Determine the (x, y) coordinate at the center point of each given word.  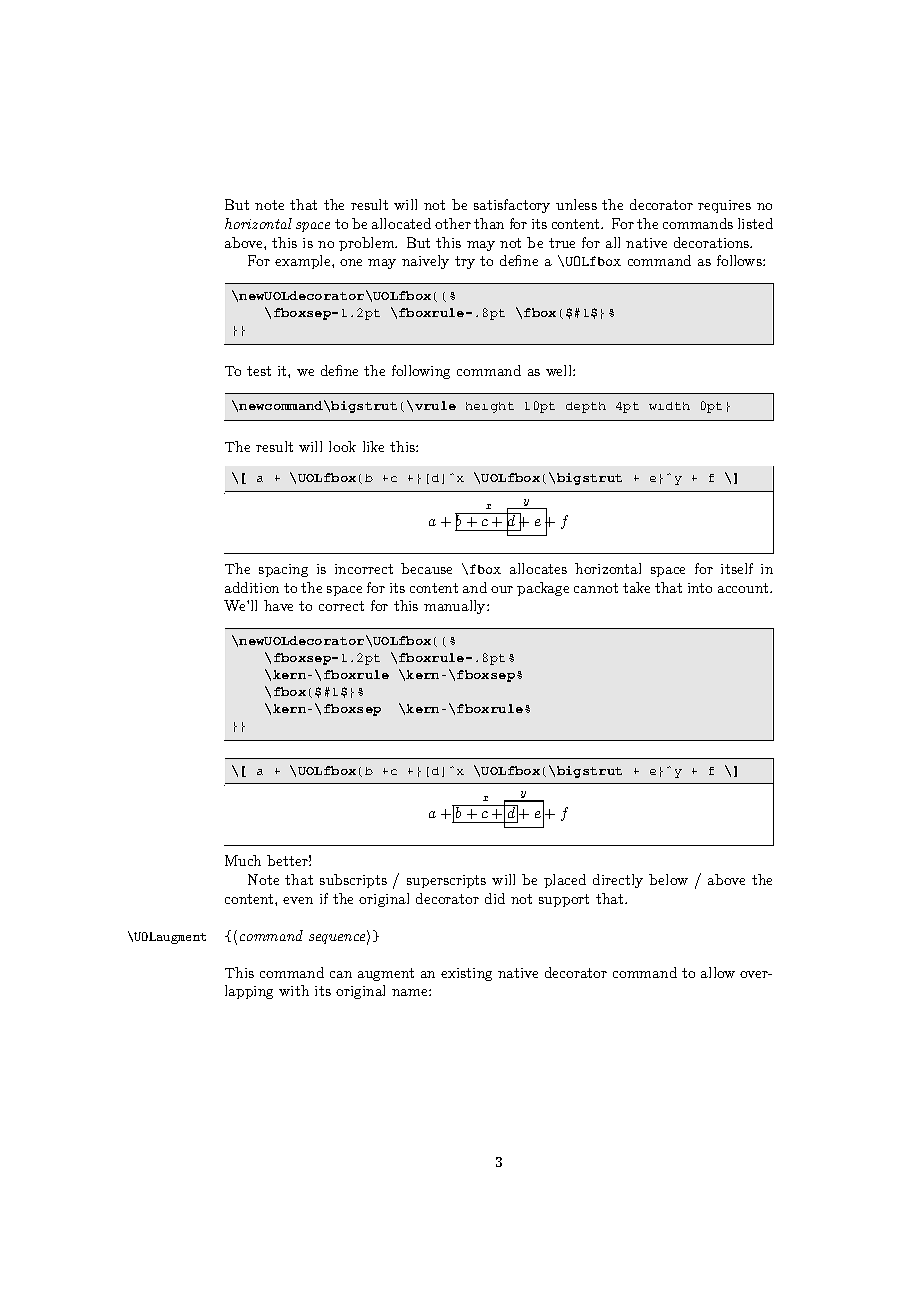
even (298, 900)
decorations (712, 242)
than (489, 223)
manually (456, 607)
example (304, 262)
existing (466, 974)
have (278, 605)
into (700, 588)
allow (718, 972)
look (342, 446)
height (490, 407)
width (669, 406)
